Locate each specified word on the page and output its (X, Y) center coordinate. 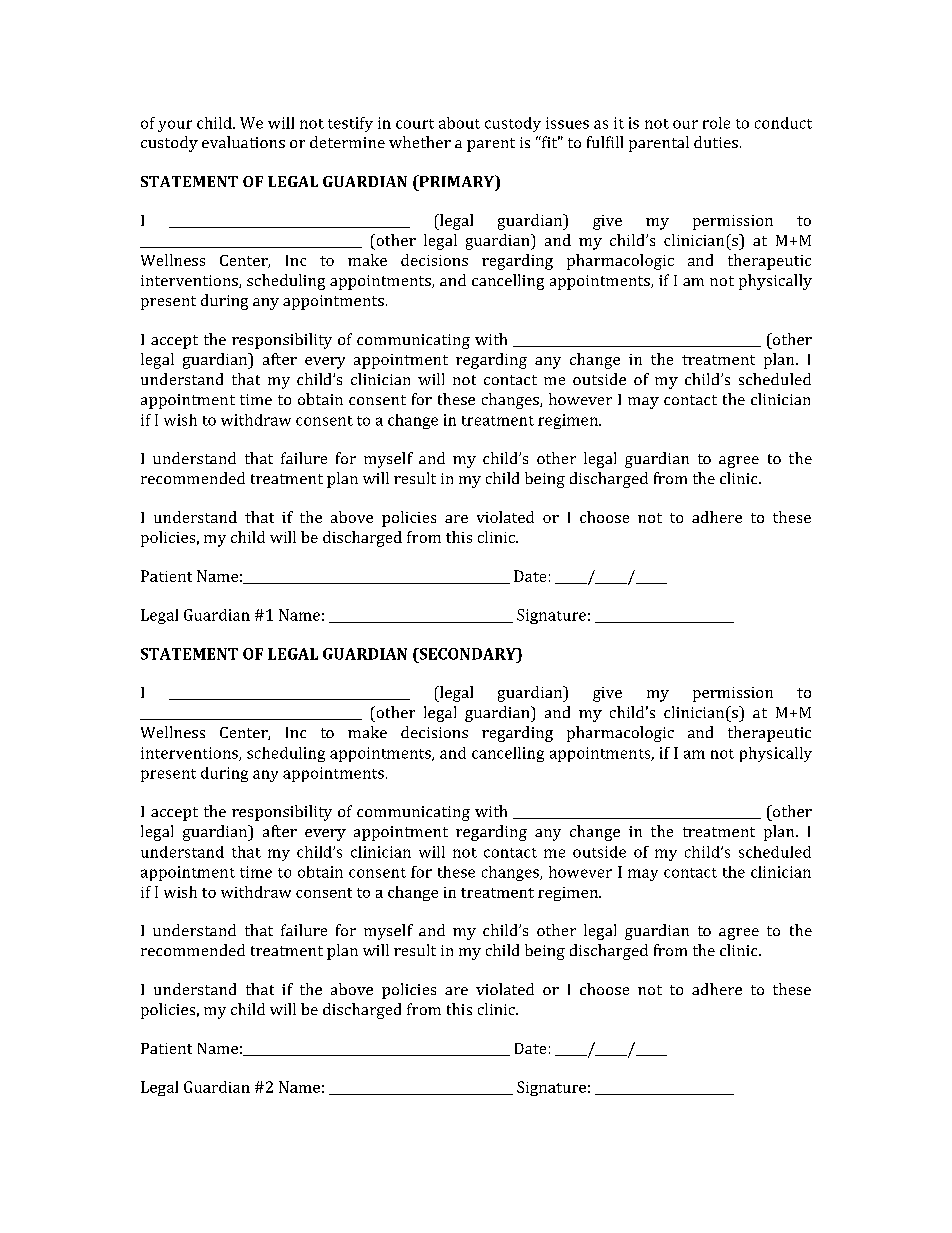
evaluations (243, 142)
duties (716, 142)
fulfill (605, 142)
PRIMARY (457, 182)
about (459, 123)
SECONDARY (467, 654)
